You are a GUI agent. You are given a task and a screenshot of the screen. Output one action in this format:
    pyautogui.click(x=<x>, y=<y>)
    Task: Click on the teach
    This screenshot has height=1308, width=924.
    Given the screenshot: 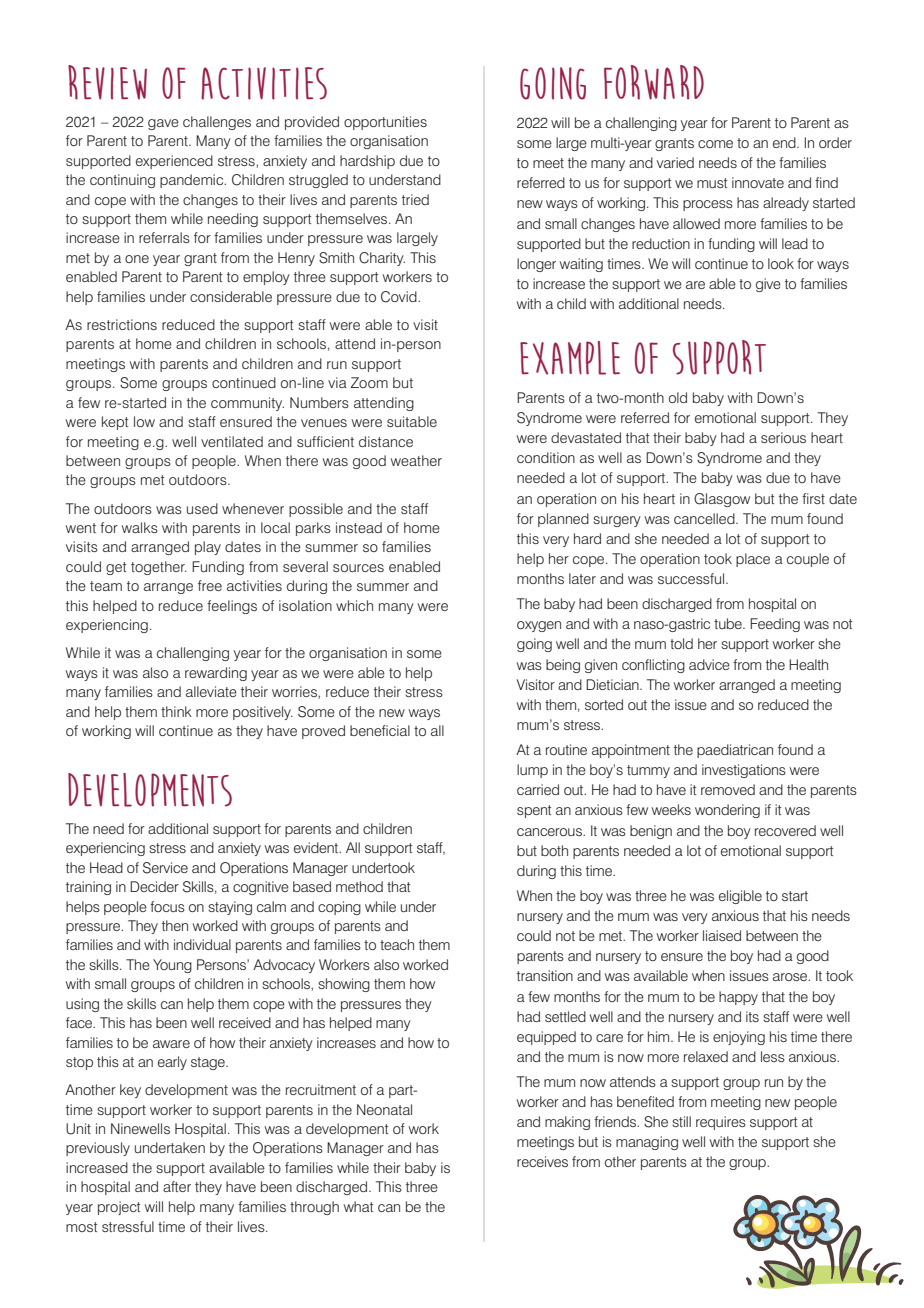 What is the action you would take?
    pyautogui.click(x=397, y=944)
